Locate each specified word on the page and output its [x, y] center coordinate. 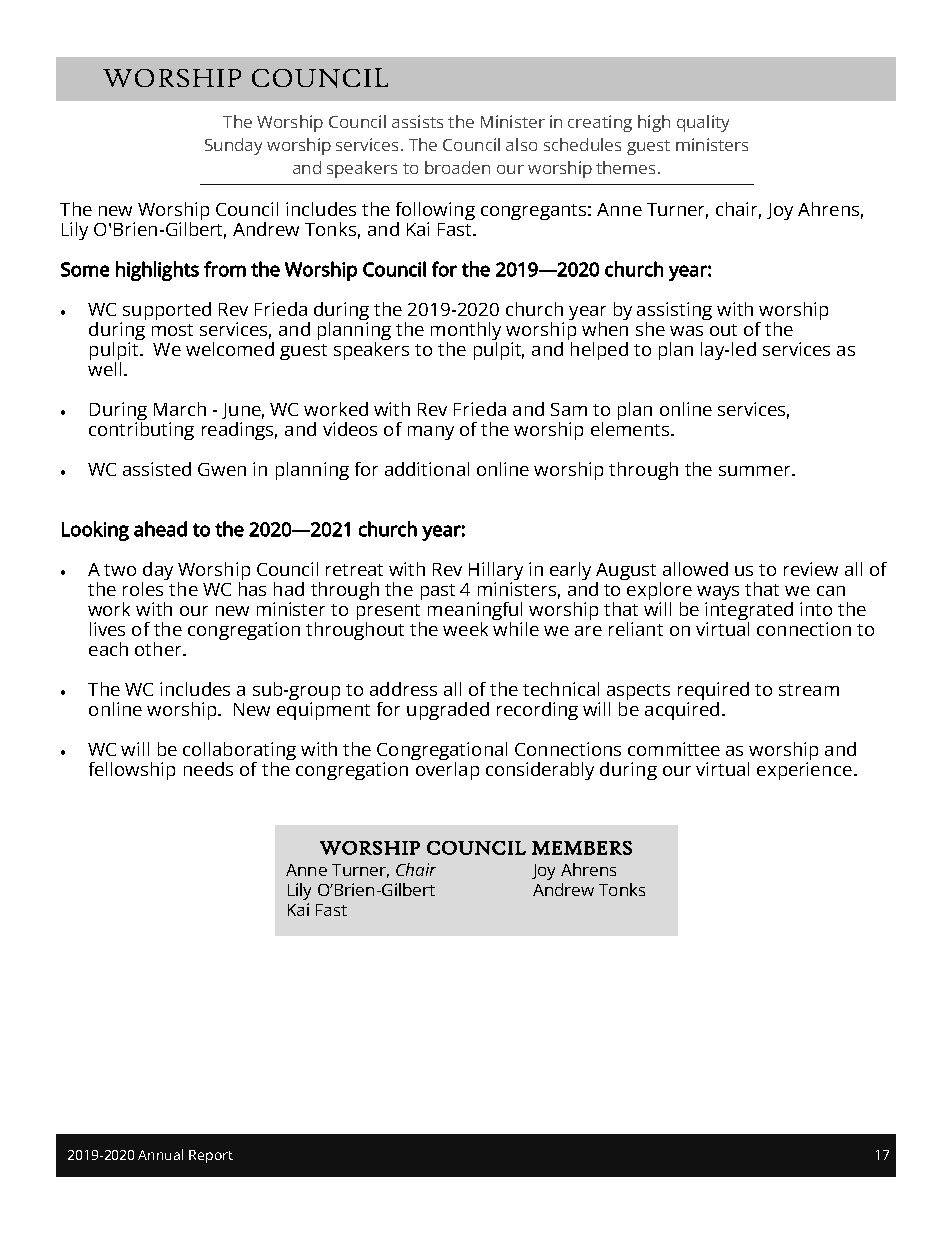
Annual [160, 1154]
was [686, 331]
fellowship [132, 771]
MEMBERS [582, 848]
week [465, 629]
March [180, 409]
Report [211, 1156]
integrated [749, 611]
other [159, 649]
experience [804, 769]
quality [703, 123]
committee [674, 749]
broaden [457, 167]
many [431, 433]
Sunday [233, 146]
